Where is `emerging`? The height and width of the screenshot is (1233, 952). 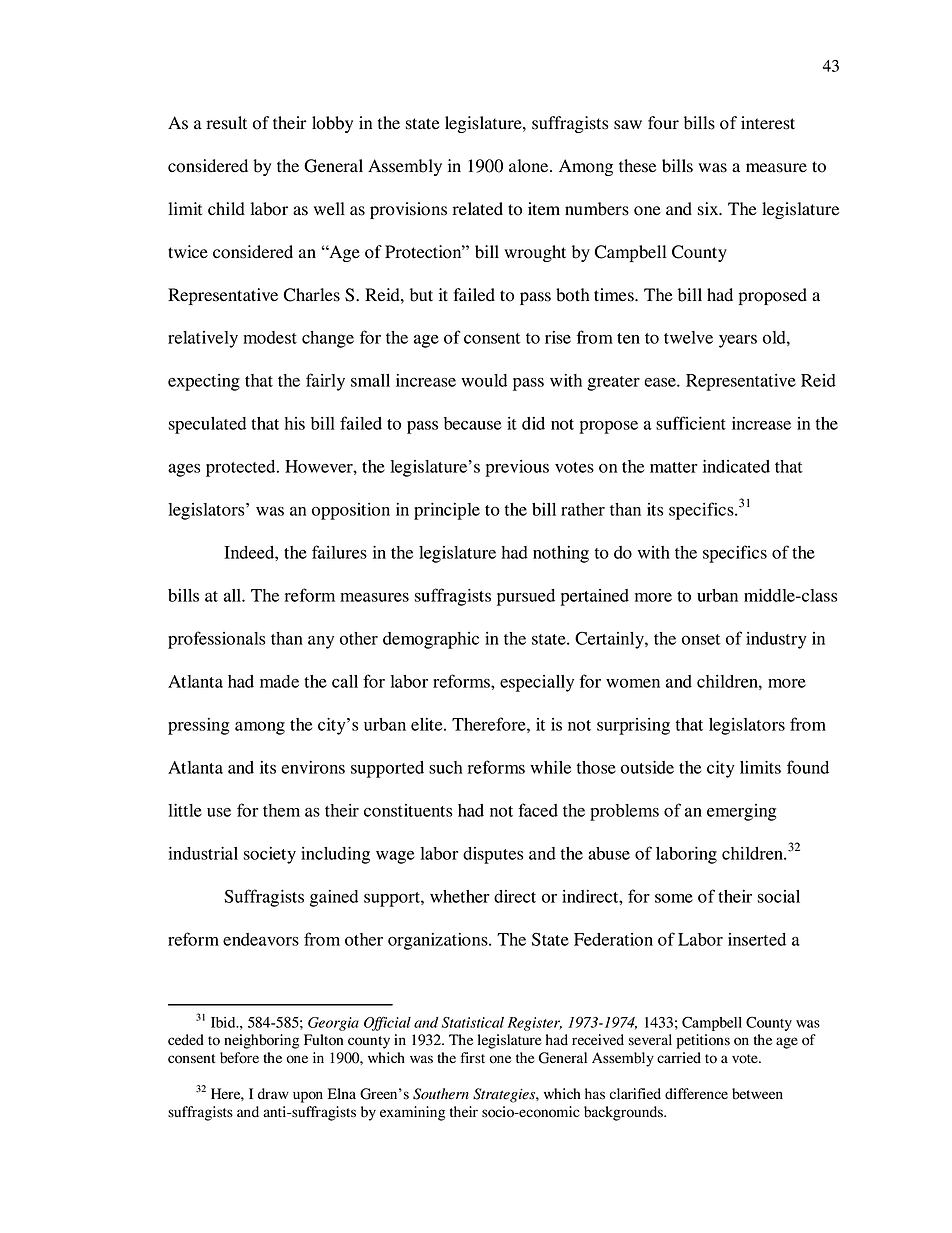 emerging is located at coordinates (742, 812).
